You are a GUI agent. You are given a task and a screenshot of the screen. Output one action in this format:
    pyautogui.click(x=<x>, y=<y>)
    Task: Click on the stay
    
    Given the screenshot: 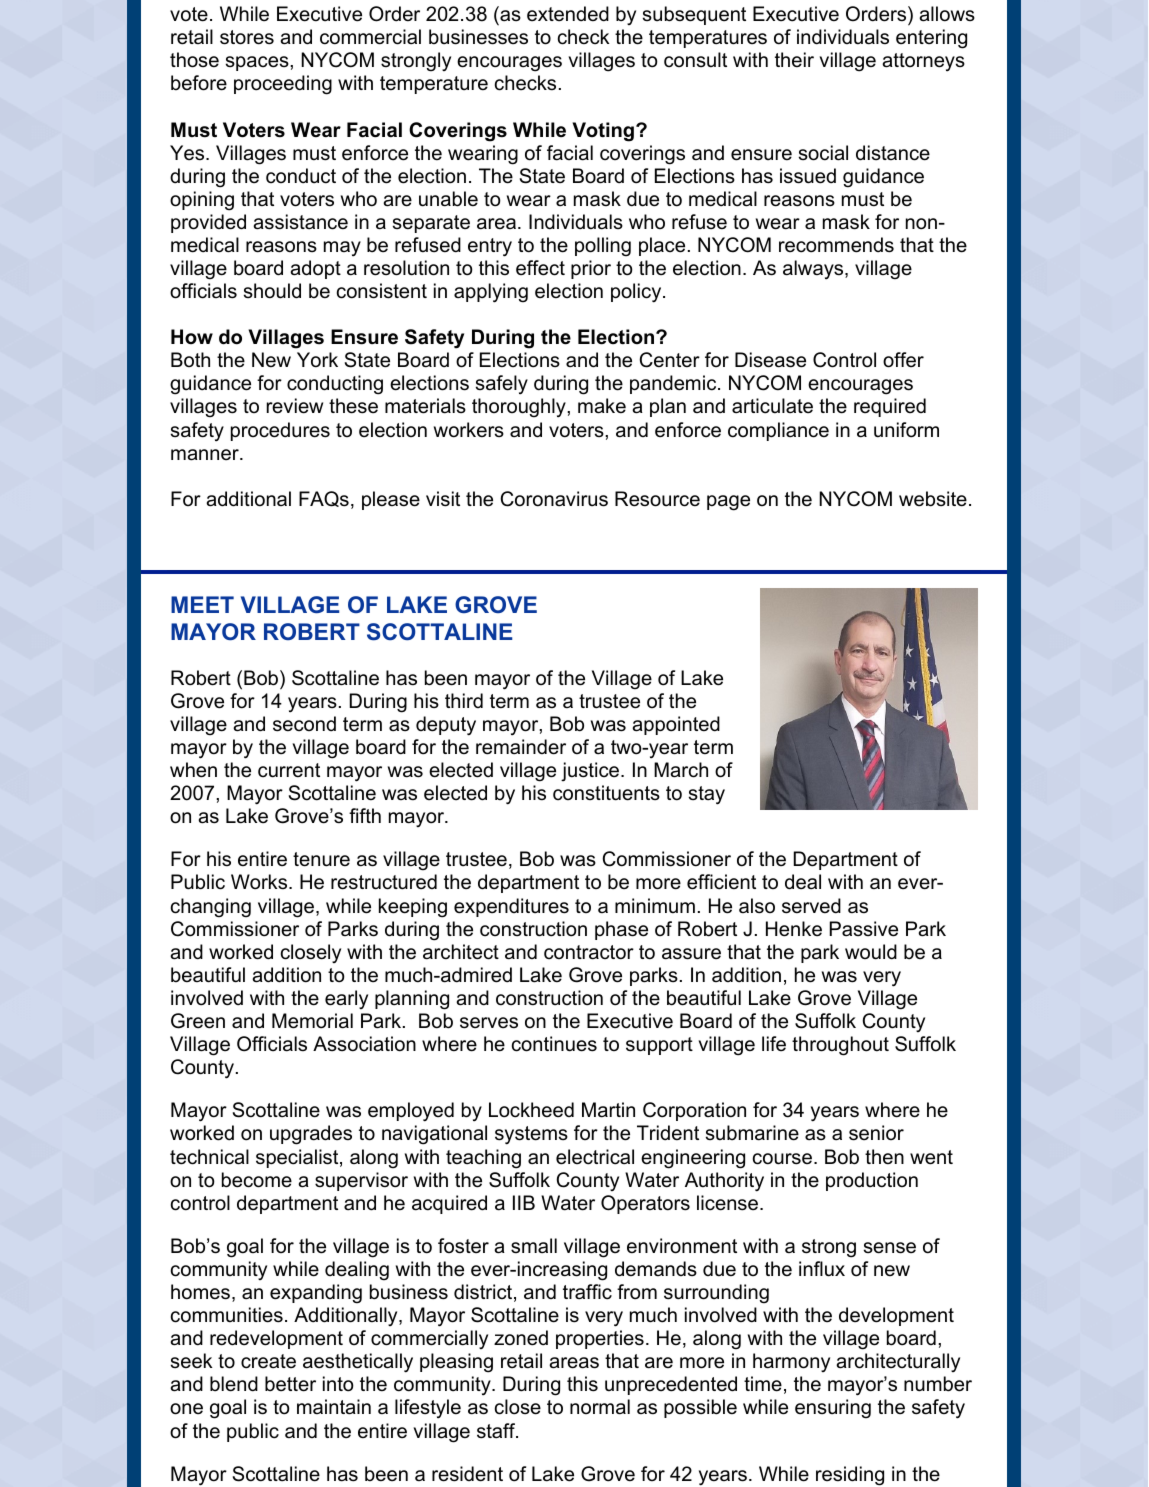 What is the action you would take?
    pyautogui.click(x=707, y=795)
